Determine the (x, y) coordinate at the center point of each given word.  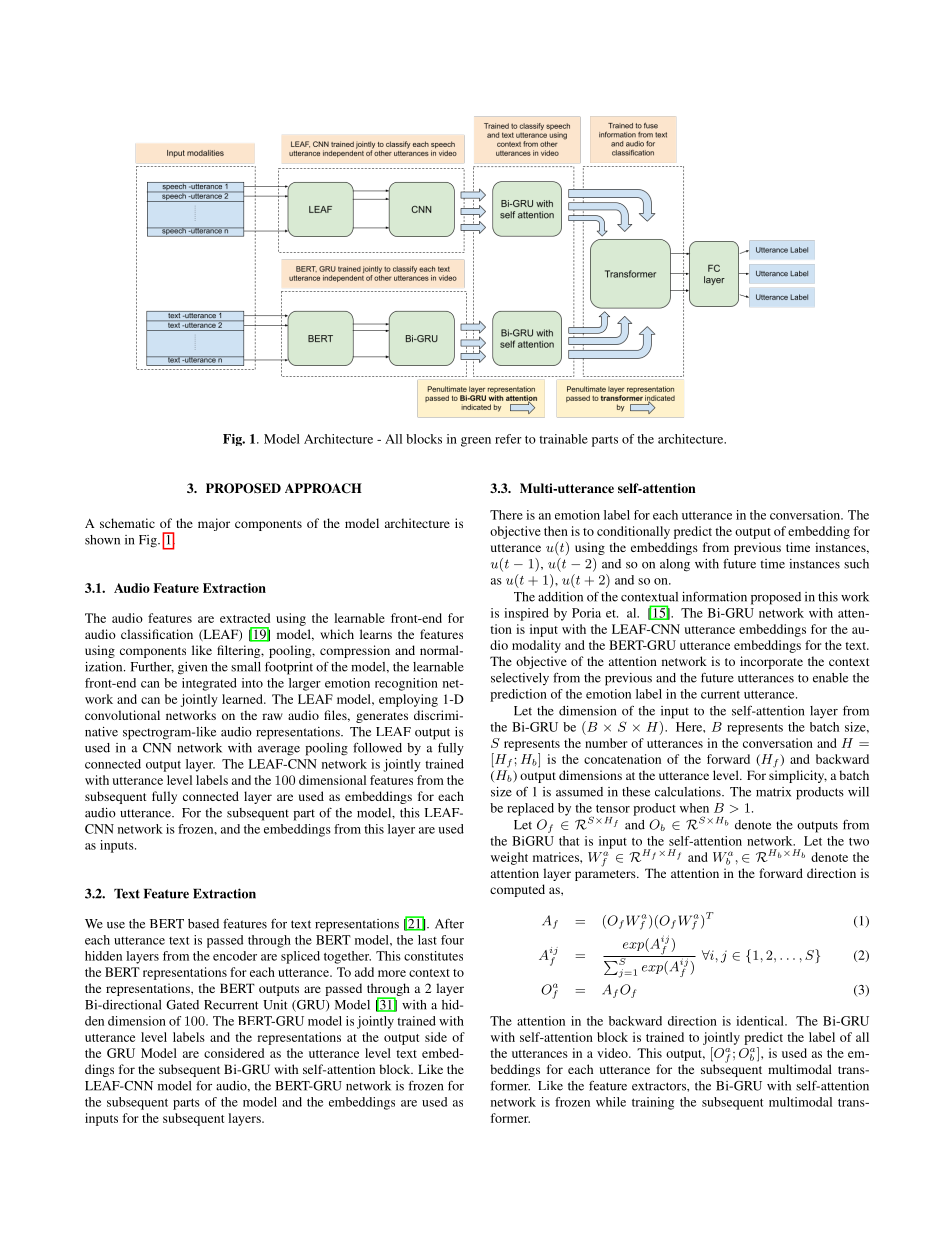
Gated (182, 1005)
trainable (563, 439)
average (279, 751)
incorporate (771, 662)
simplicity (798, 776)
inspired (526, 614)
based (203, 924)
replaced (530, 809)
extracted (245, 618)
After (449, 923)
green (476, 442)
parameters (606, 875)
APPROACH (323, 488)
